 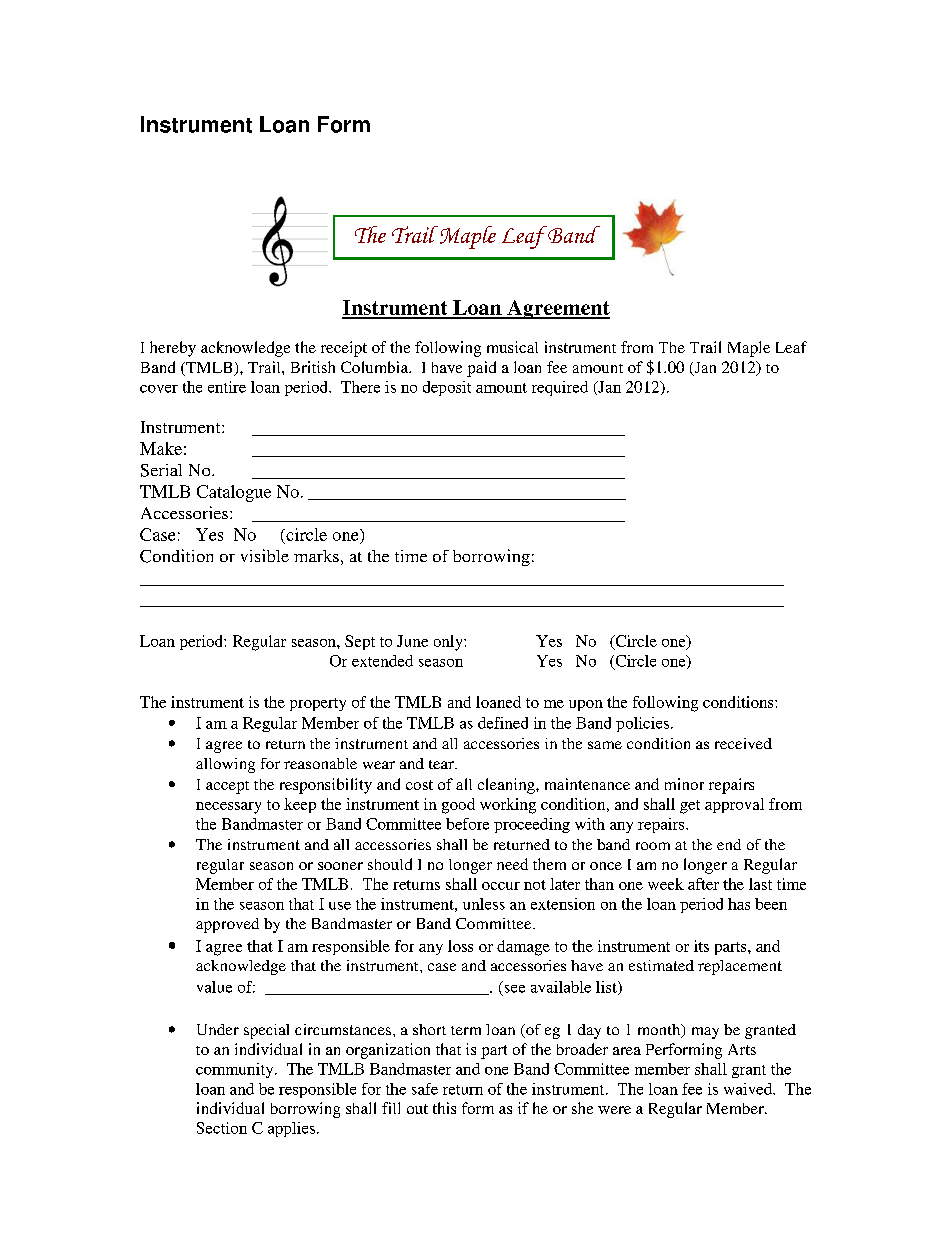 What do you see at coordinates (481, 369) in the screenshot?
I see `paid` at bounding box center [481, 369].
